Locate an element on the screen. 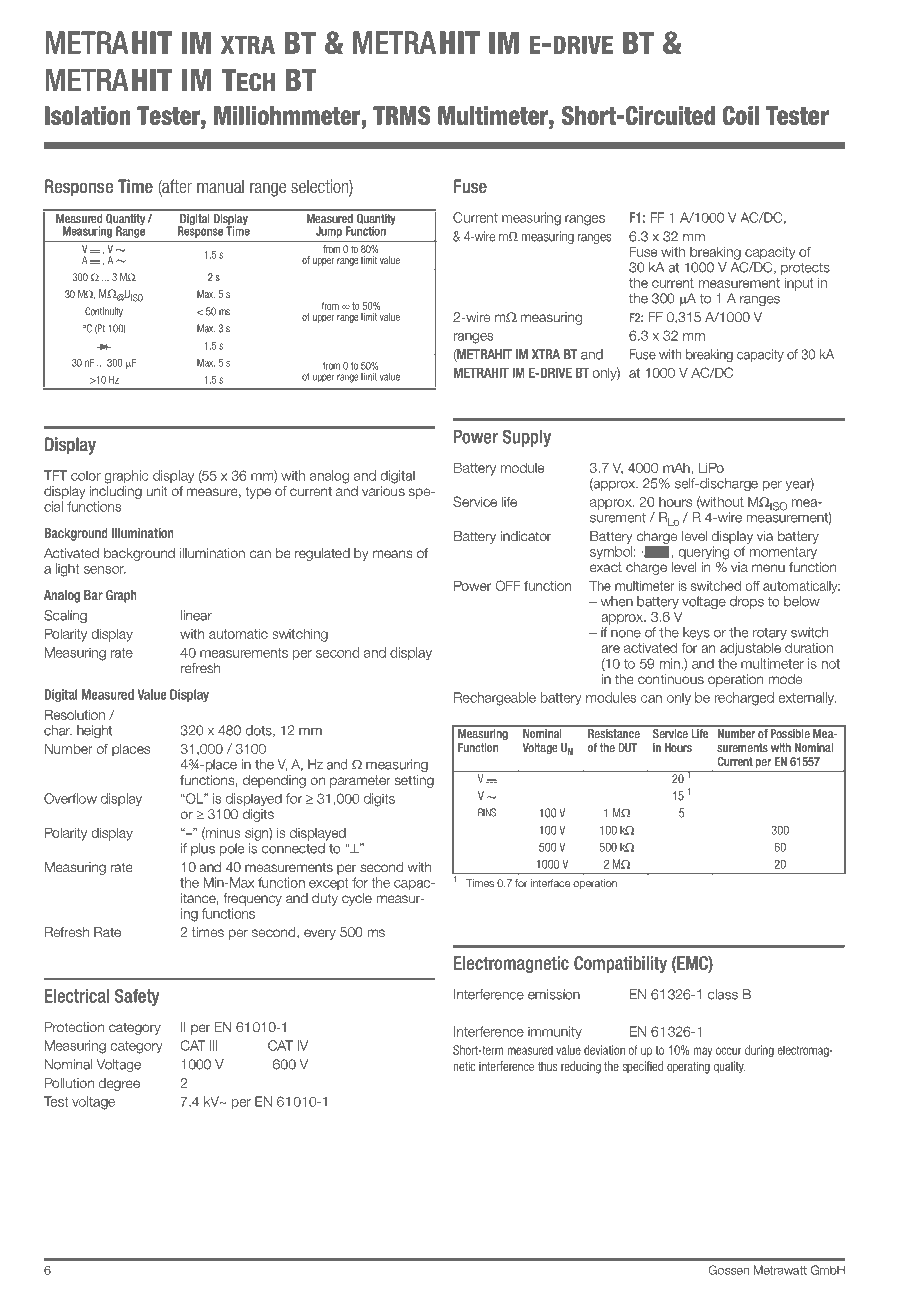 The image size is (924, 1308). Coil is located at coordinates (741, 115).
